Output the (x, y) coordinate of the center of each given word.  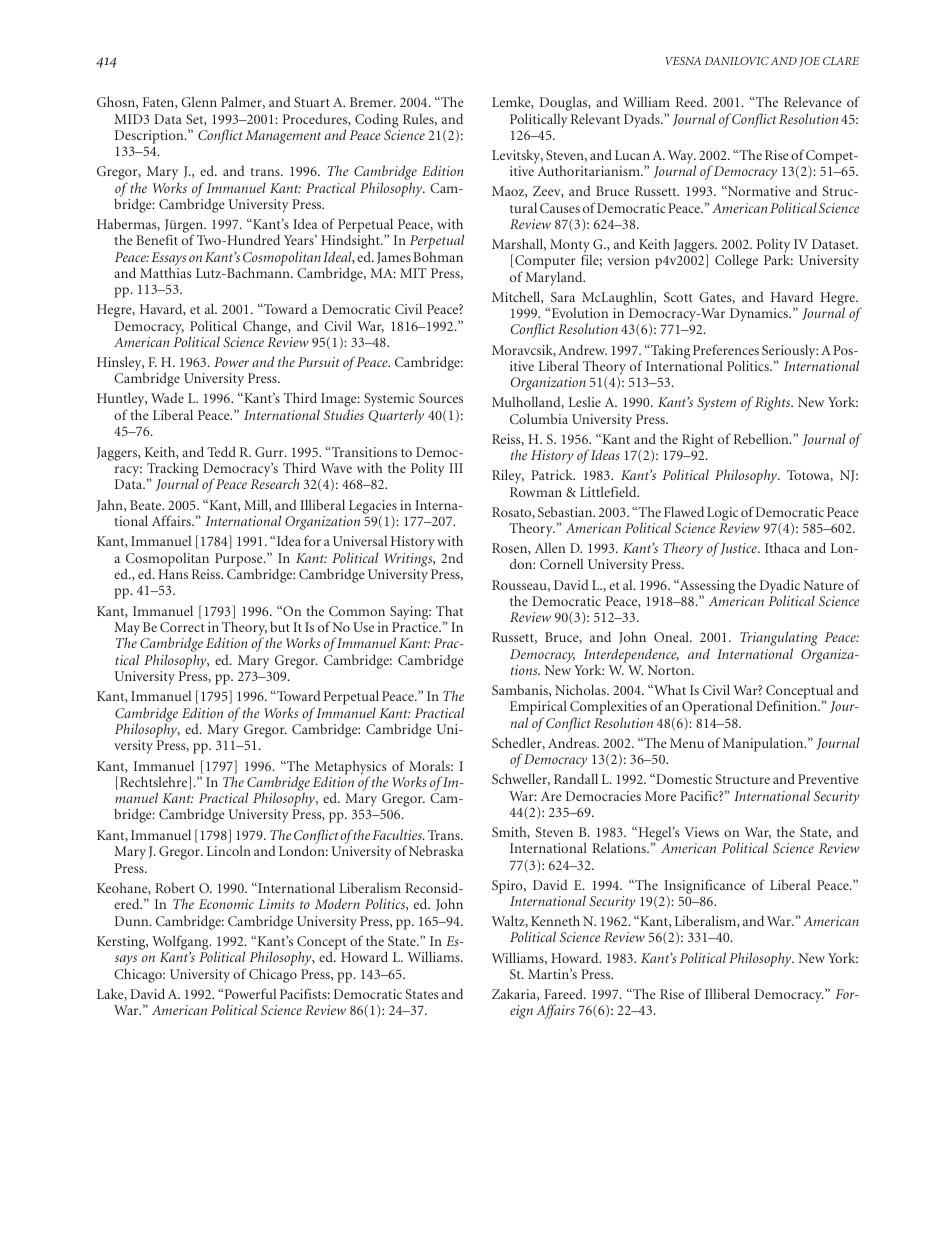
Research (274, 483)
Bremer (372, 102)
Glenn (199, 101)
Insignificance (705, 886)
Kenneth (555, 920)
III (456, 468)
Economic (226, 904)
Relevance (813, 101)
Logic (722, 514)
